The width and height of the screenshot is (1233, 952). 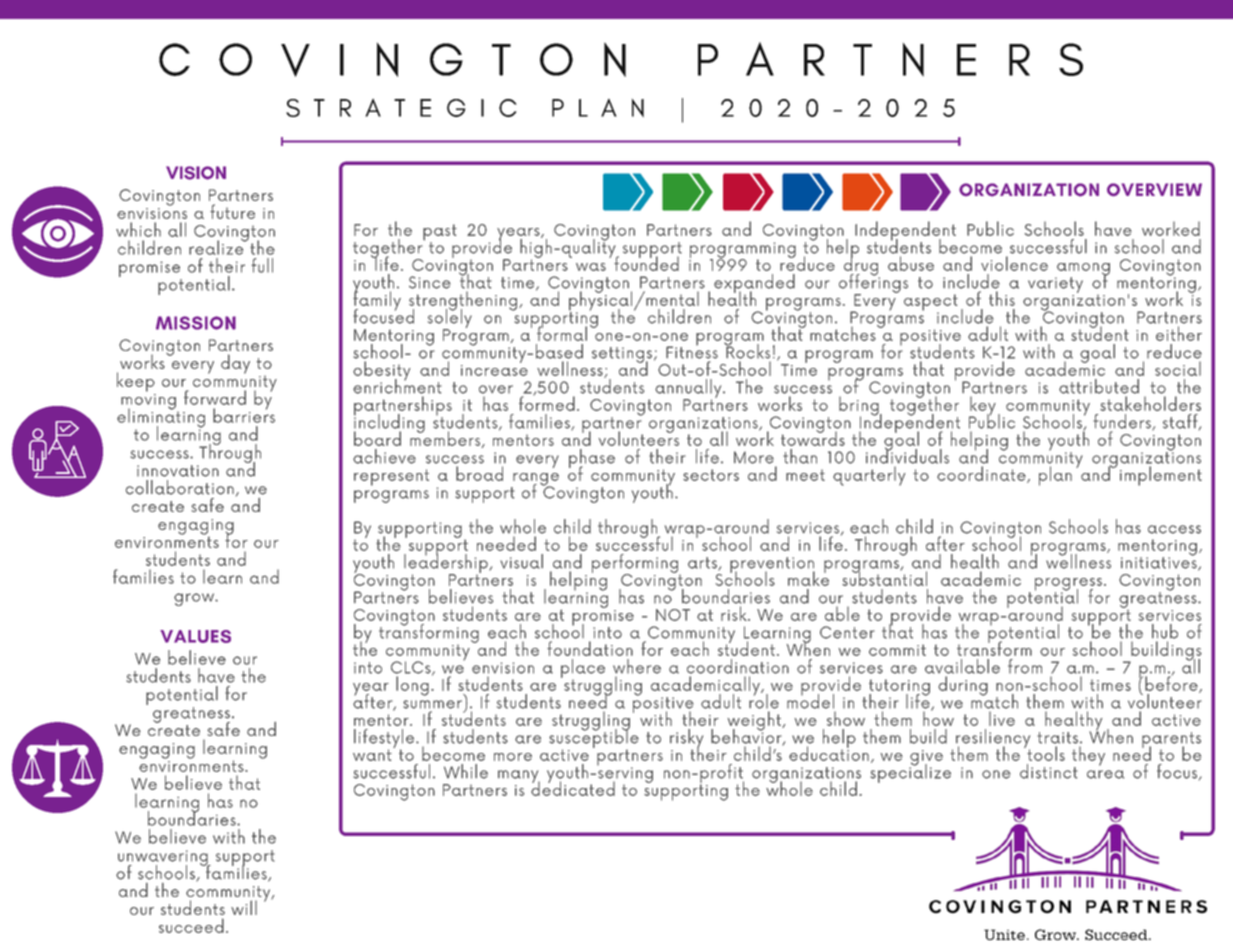 I want to click on plan, so click(x=1055, y=476).
